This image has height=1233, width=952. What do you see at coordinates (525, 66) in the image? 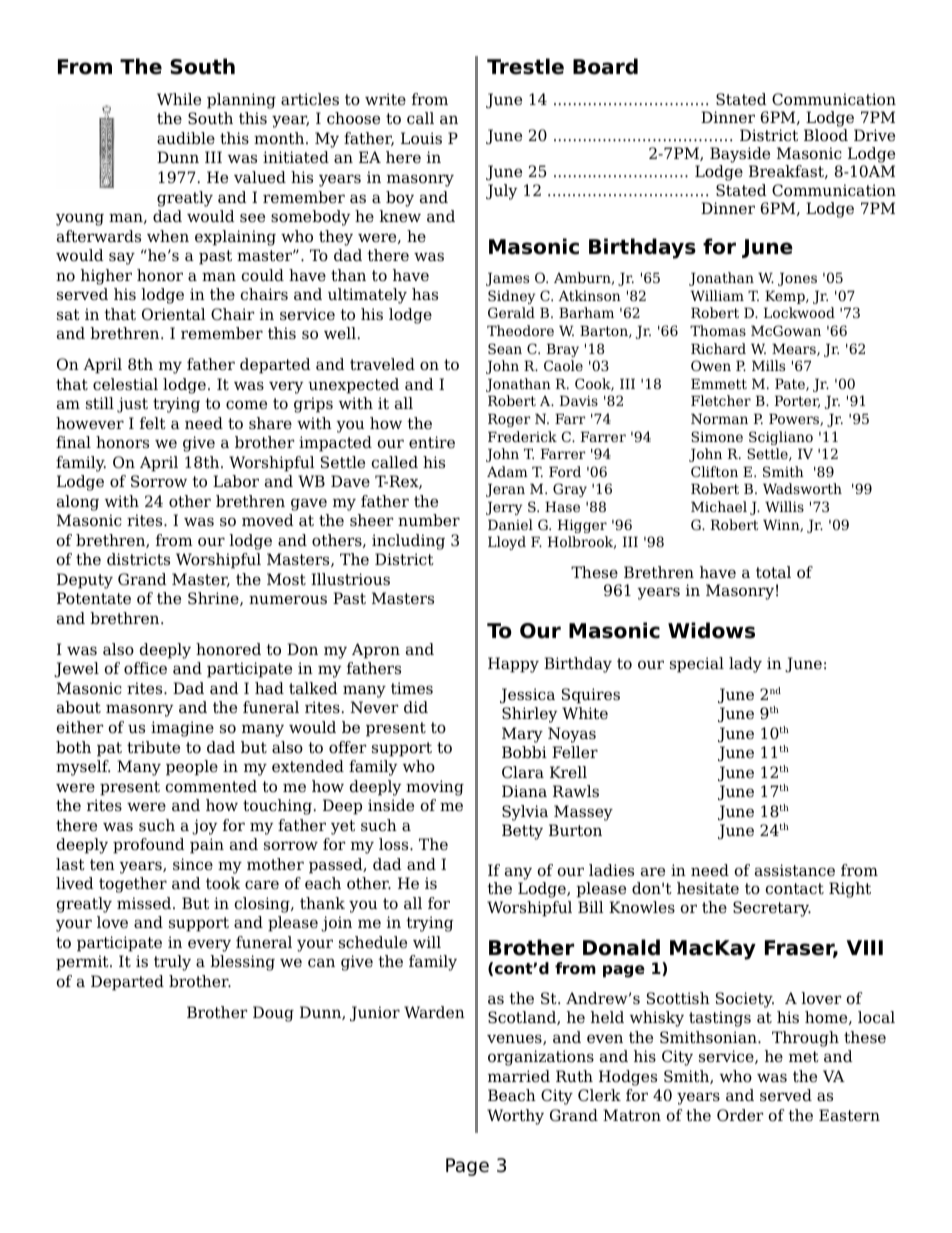
I see `Trestle` at bounding box center [525, 66].
